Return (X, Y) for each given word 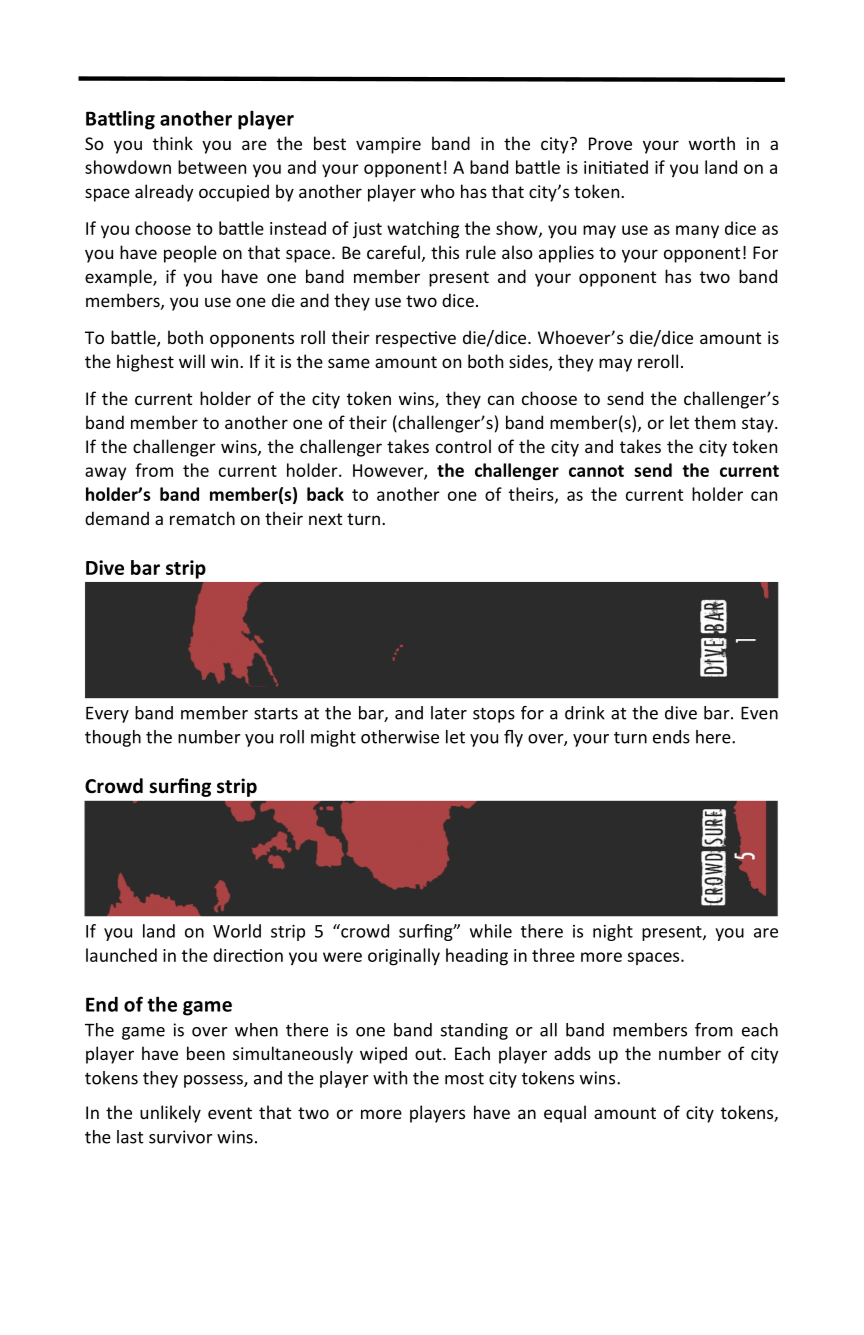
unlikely (170, 1114)
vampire (388, 145)
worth (712, 143)
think (173, 143)
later (449, 713)
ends (671, 737)
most (464, 1078)
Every (107, 715)
